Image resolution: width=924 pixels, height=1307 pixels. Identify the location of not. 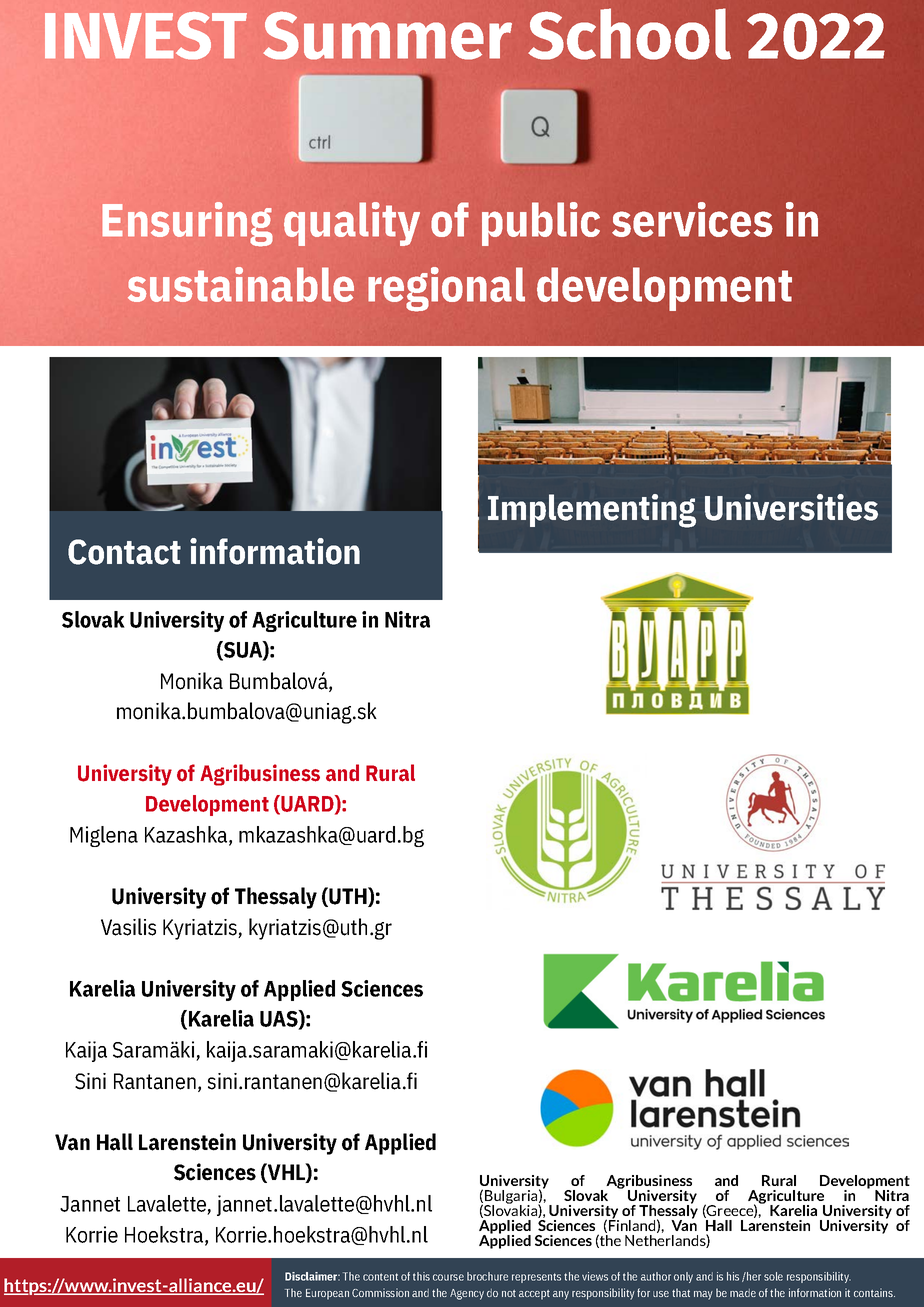
(509, 1293).
